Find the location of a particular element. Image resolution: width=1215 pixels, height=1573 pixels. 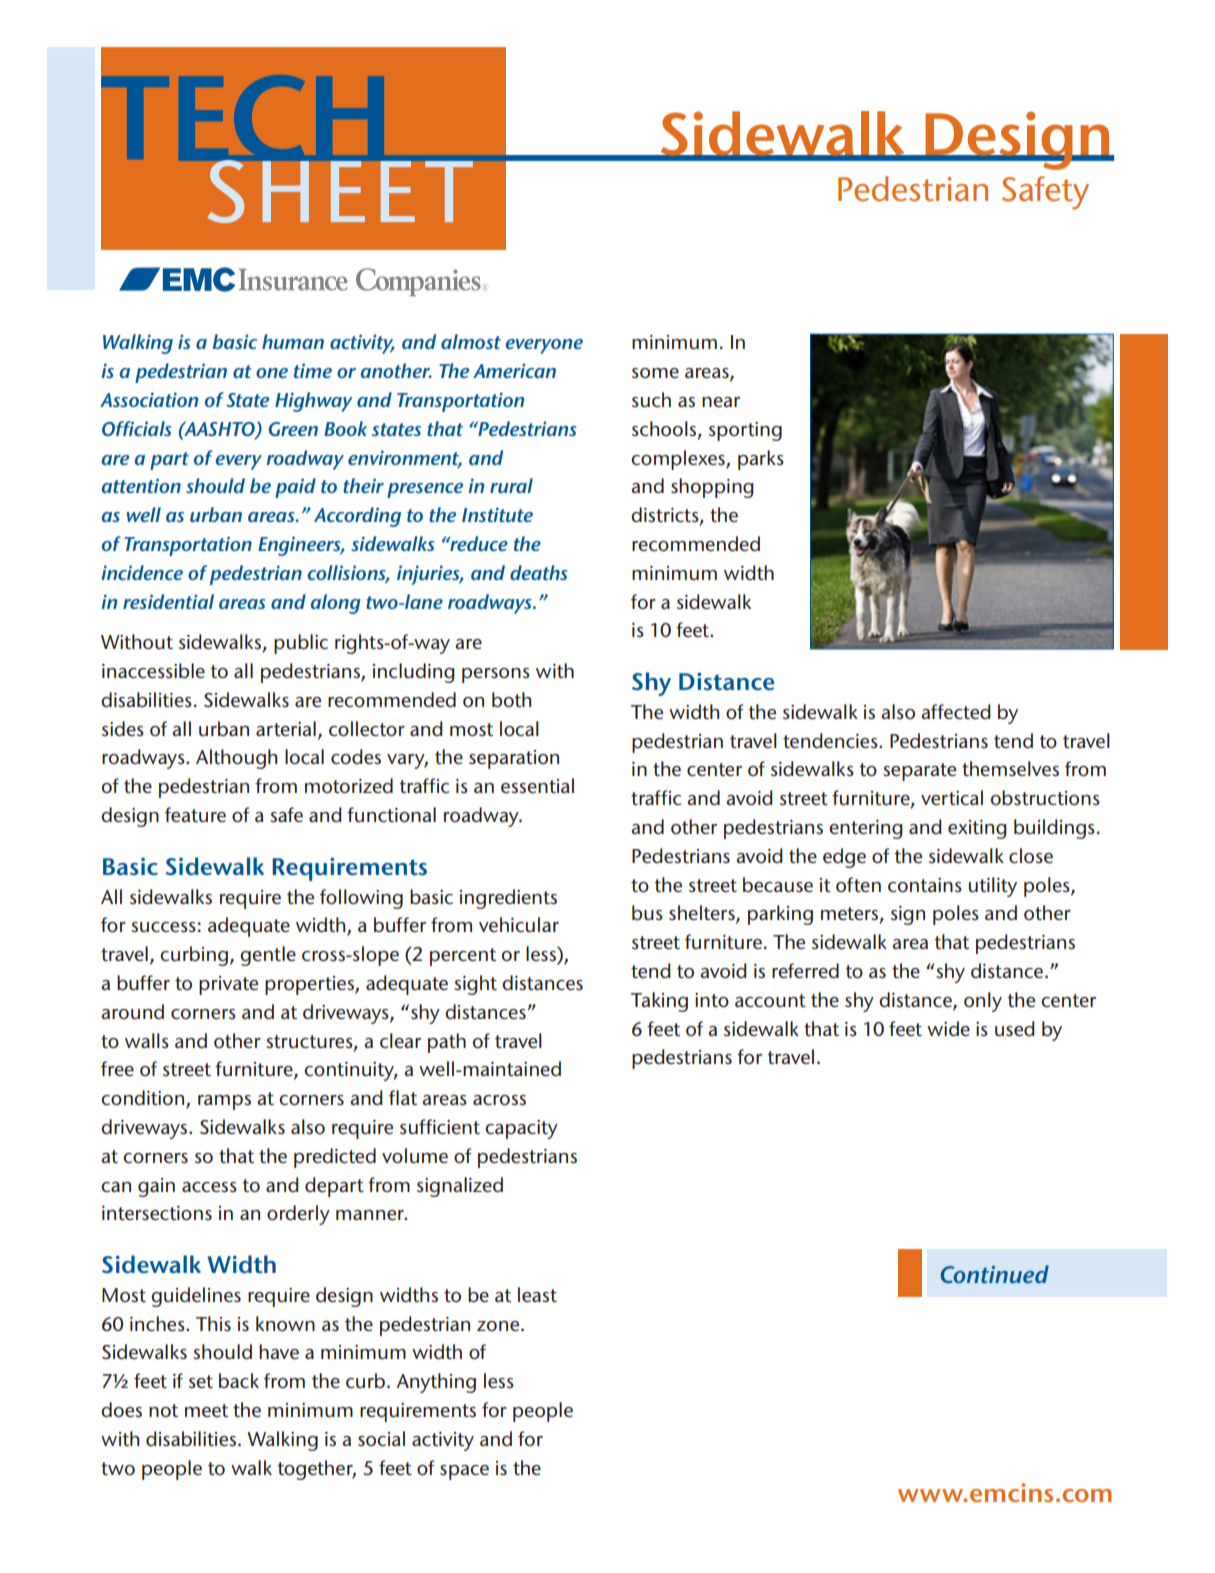

meet is located at coordinates (206, 1410).
